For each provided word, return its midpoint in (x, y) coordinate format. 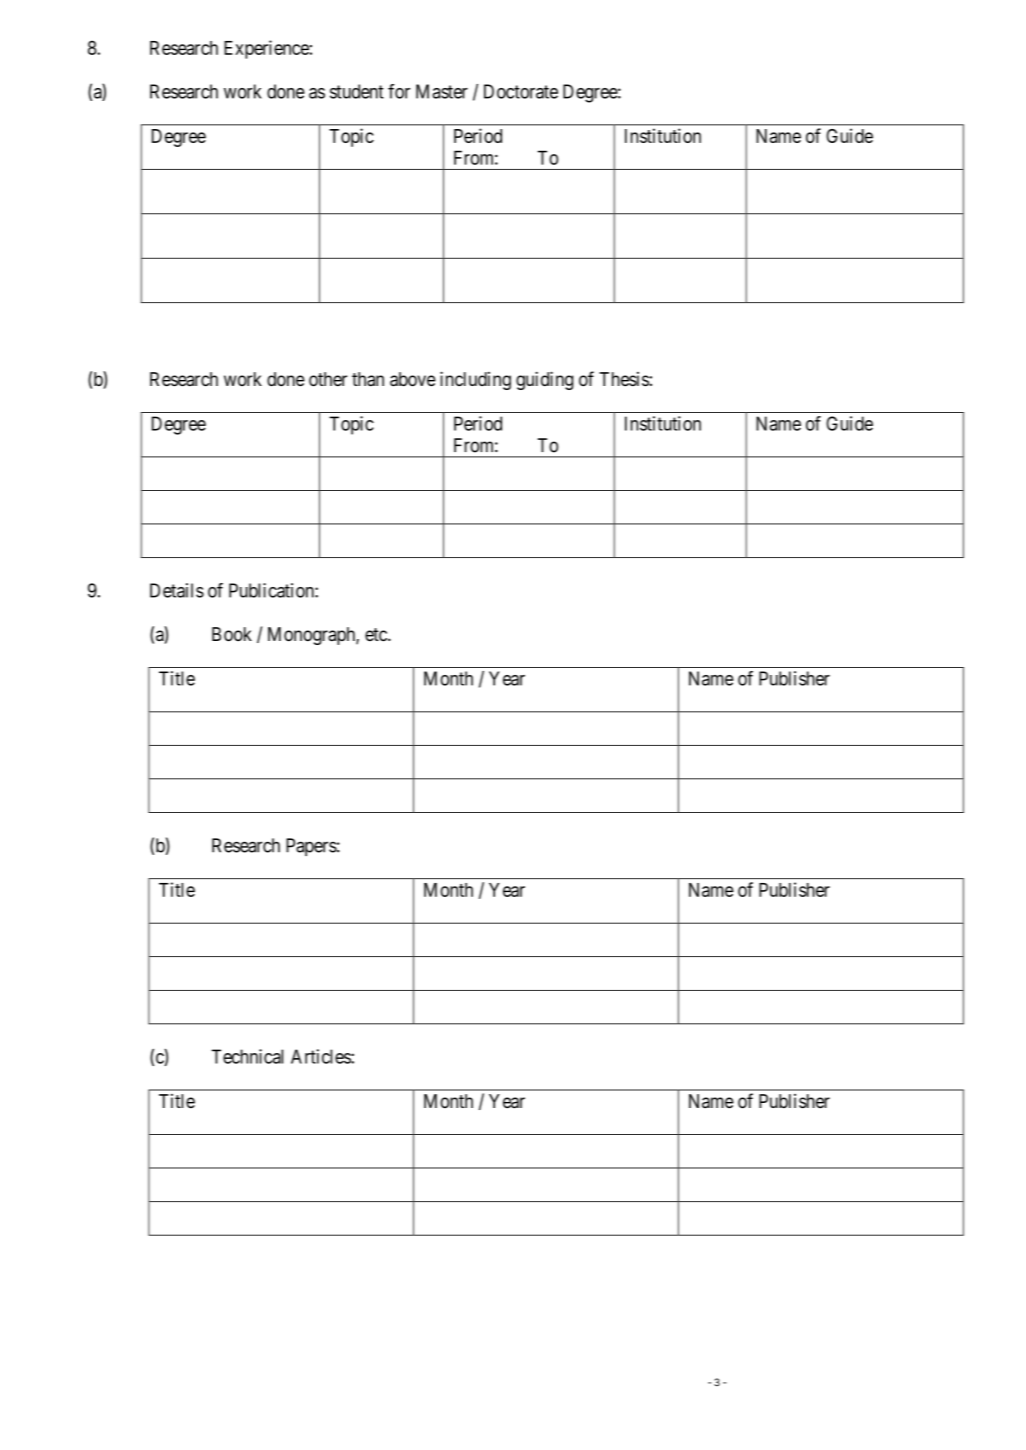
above (413, 379)
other (328, 379)
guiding (544, 380)
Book (232, 634)
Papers (311, 847)
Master (442, 91)
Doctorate (521, 91)
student (357, 91)
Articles (321, 1056)
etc (377, 635)
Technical (247, 1056)
